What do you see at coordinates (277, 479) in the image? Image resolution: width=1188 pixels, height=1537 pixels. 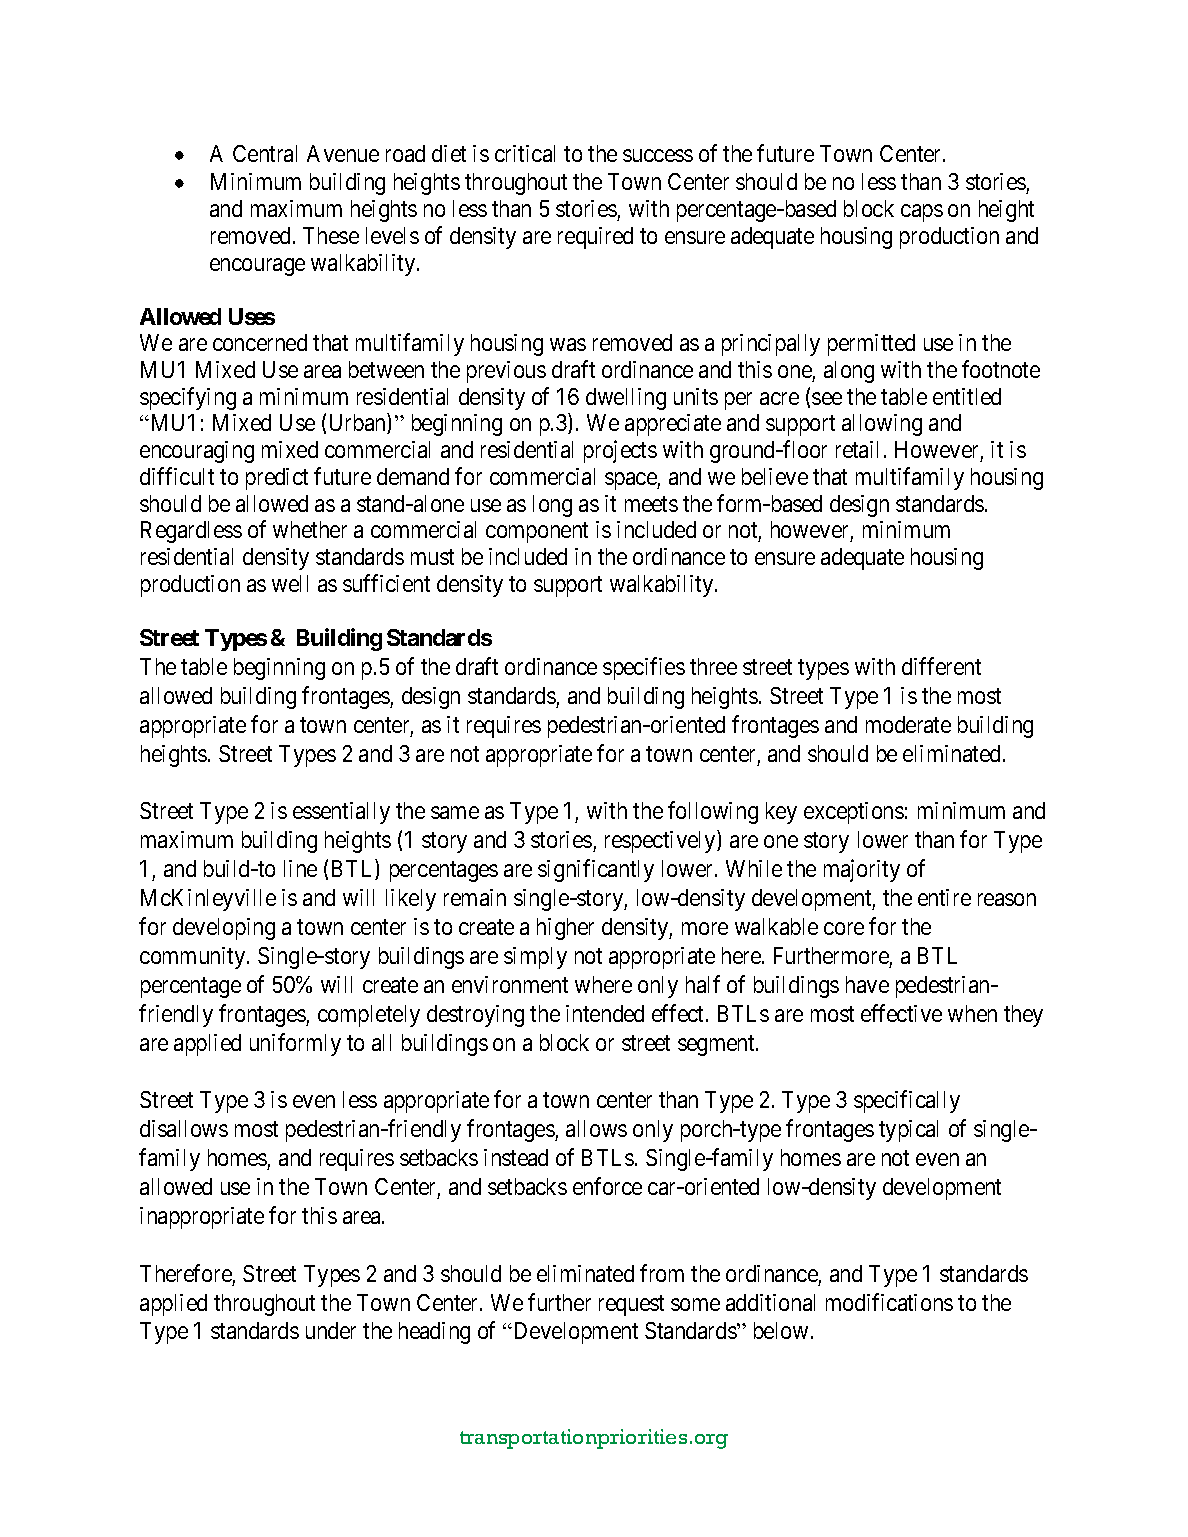 I see `predict` at bounding box center [277, 479].
